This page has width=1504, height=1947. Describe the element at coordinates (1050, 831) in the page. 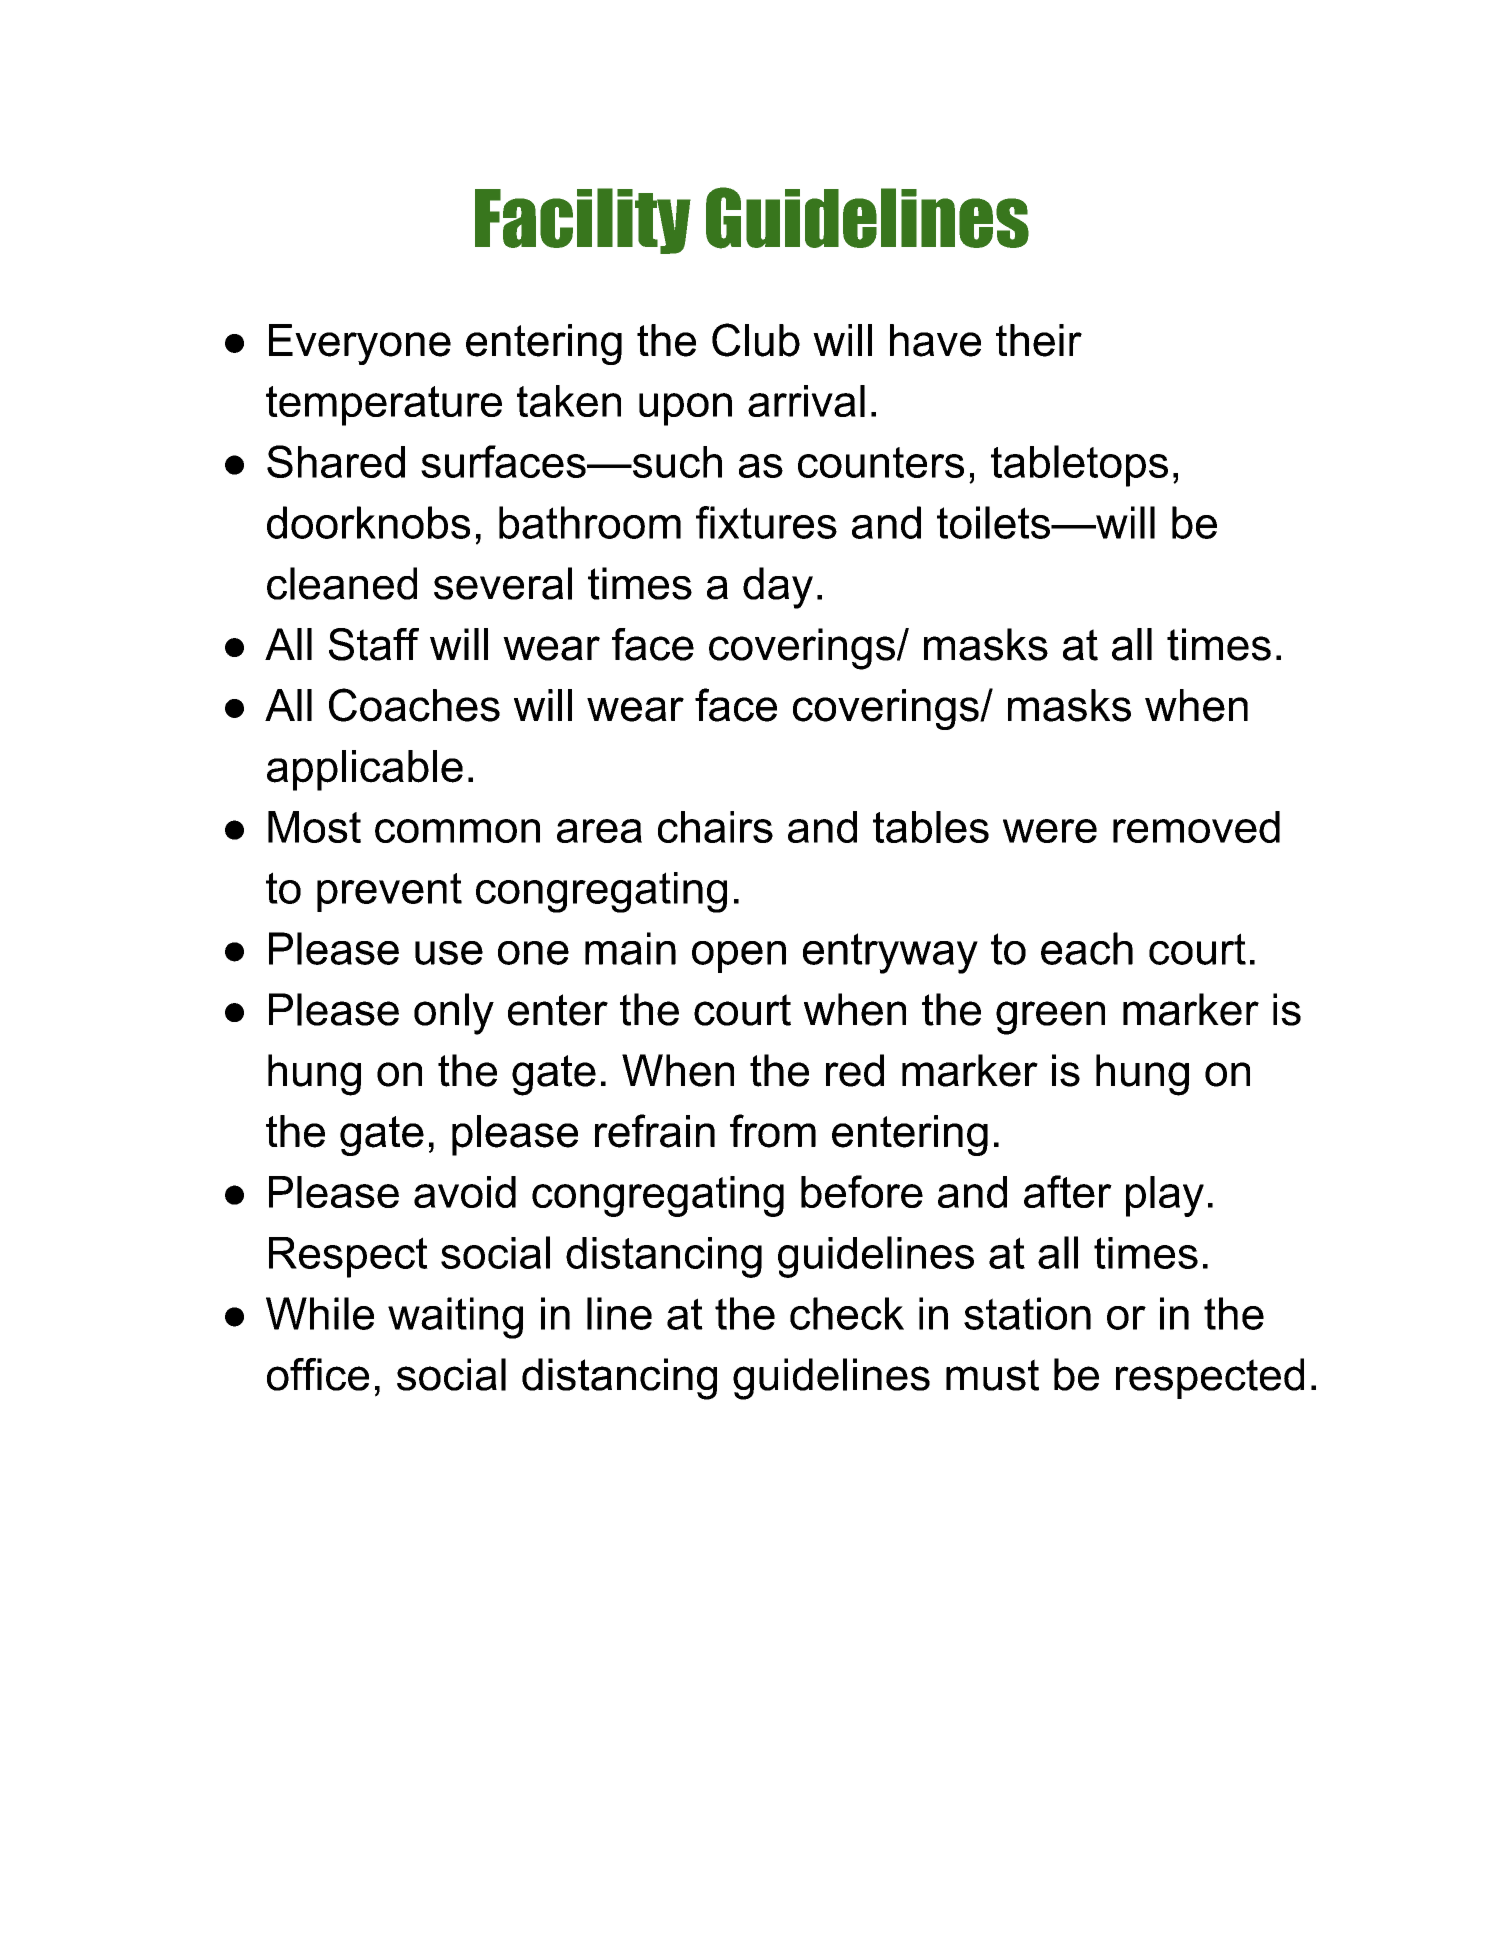

I see `were` at that location.
